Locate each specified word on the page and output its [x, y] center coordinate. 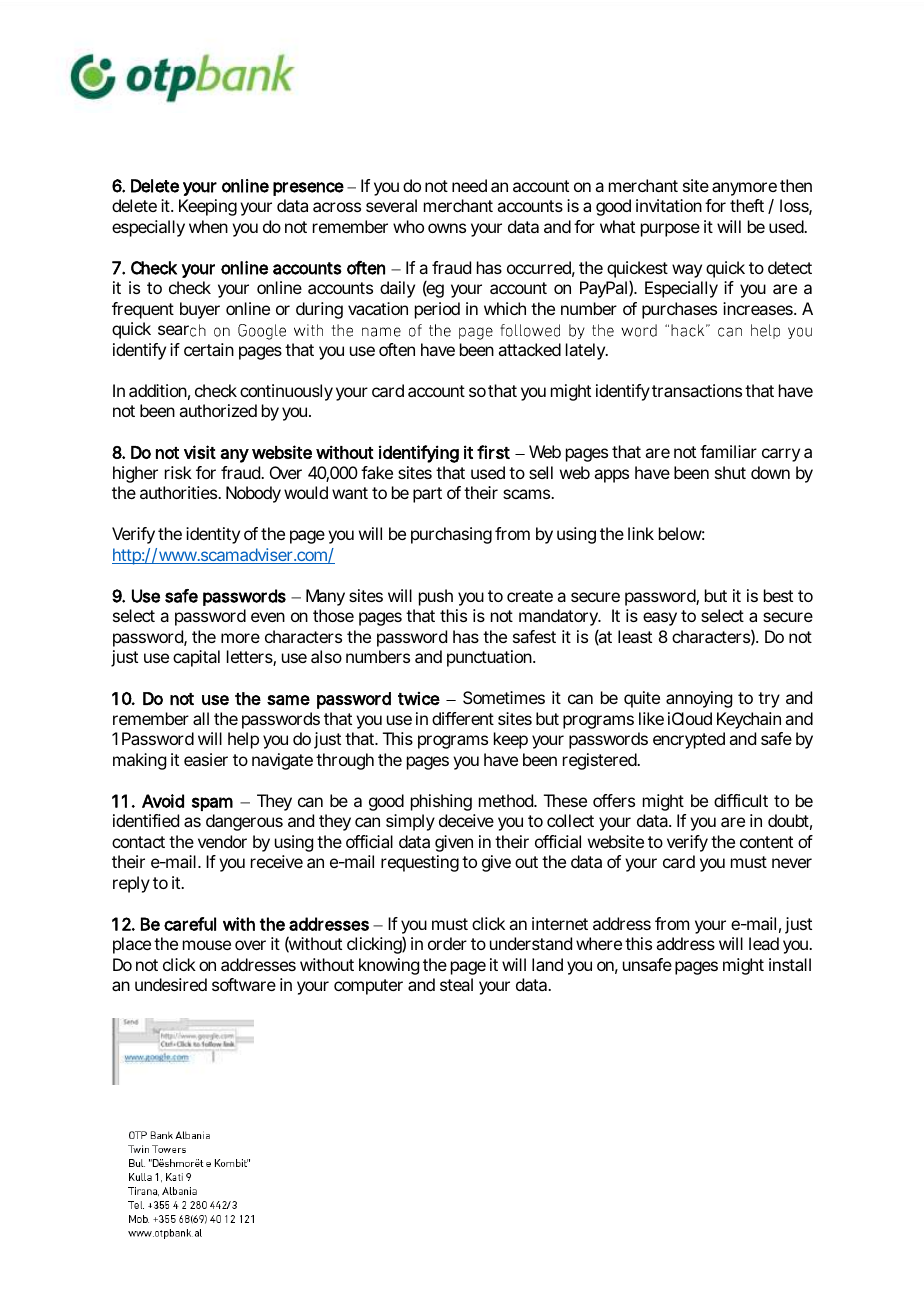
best [778, 595]
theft [747, 205]
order [447, 943]
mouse [207, 945]
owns [447, 228]
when [208, 226]
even [268, 617]
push [436, 597]
